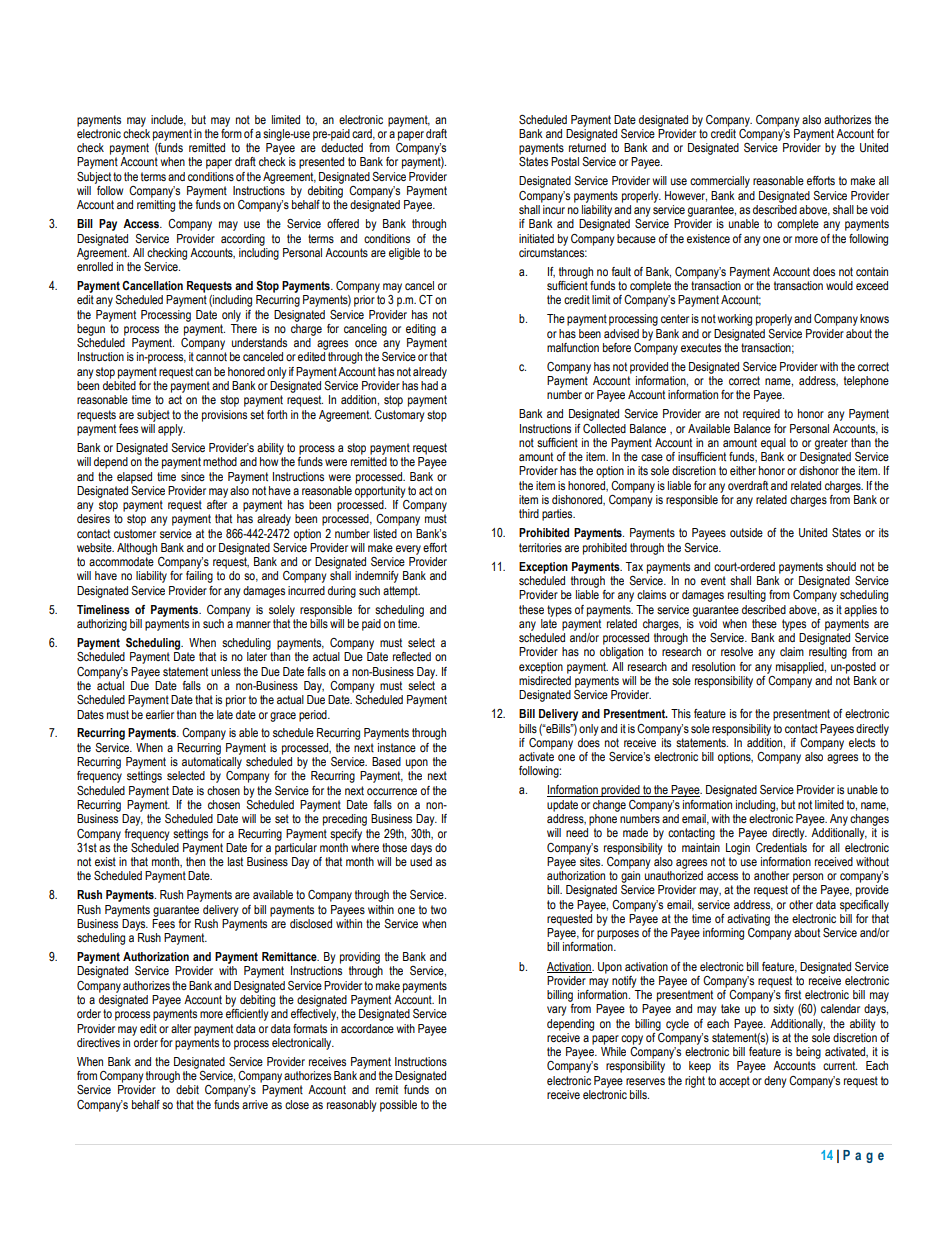  I want to click on activating, so click(748, 920).
